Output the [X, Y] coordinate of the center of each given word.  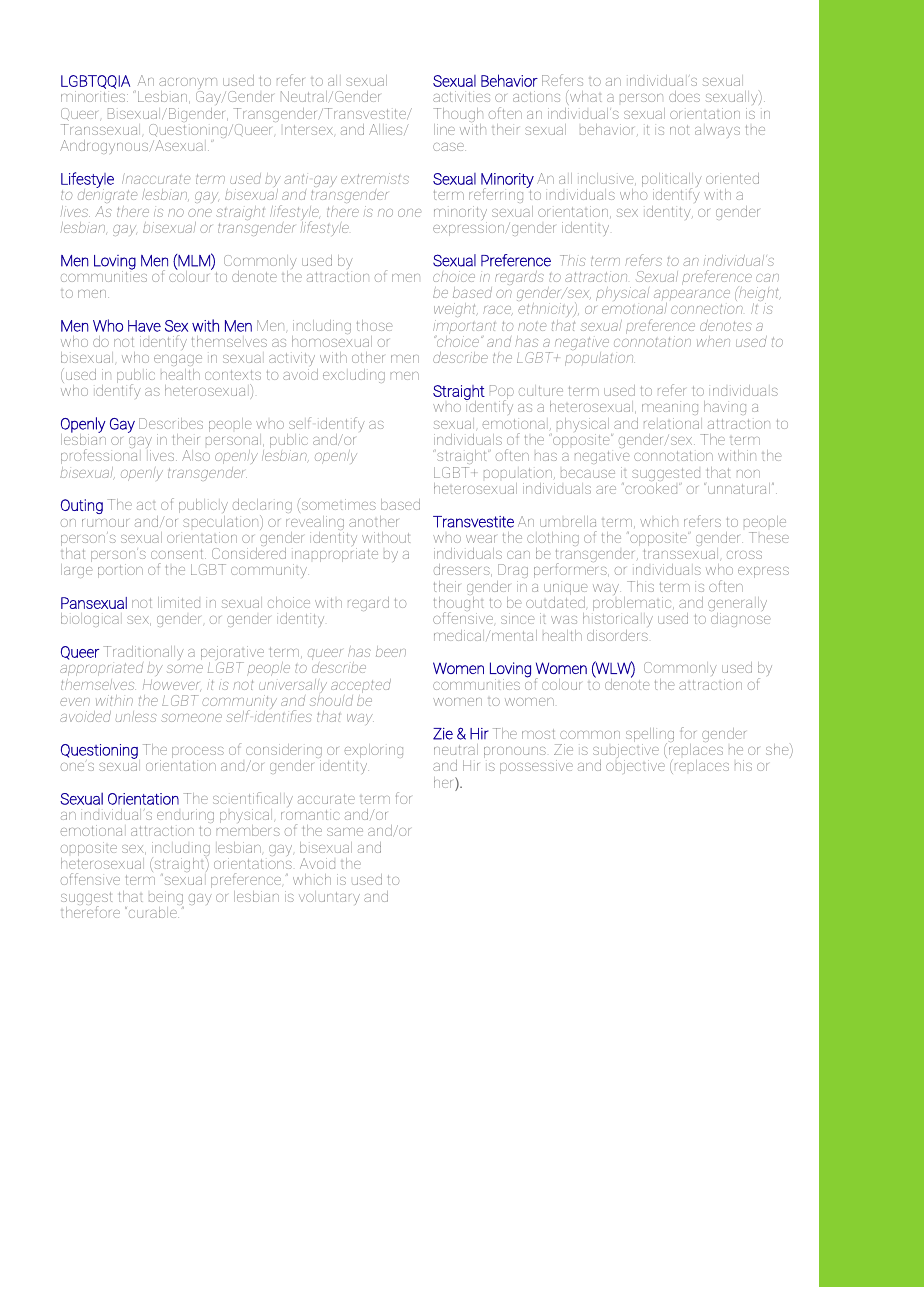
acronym [188, 85]
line [444, 129]
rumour [105, 523]
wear [481, 539]
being [166, 899]
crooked [651, 487]
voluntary [329, 898]
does [684, 96]
